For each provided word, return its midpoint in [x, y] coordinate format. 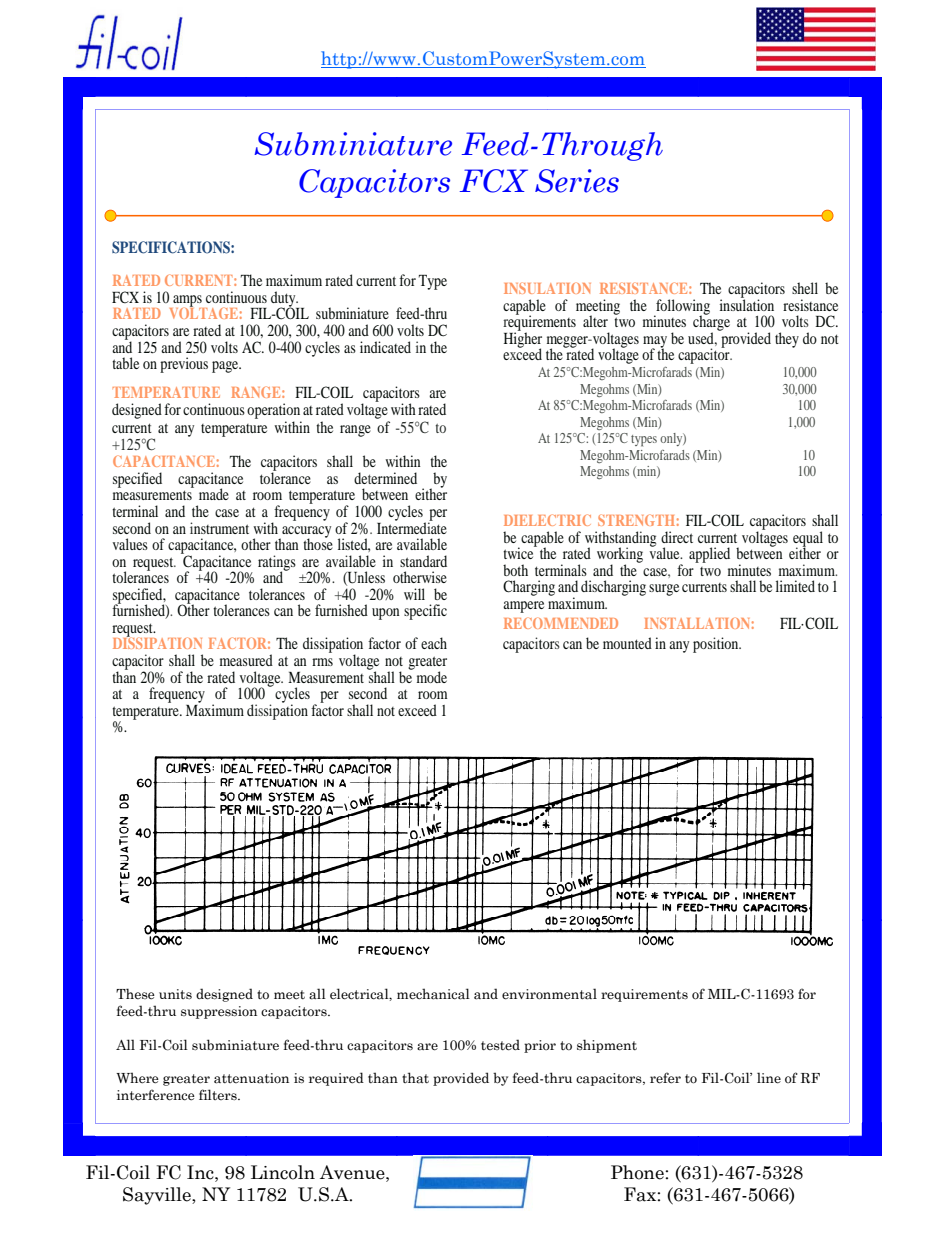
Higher [523, 340]
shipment [607, 1046]
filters [219, 1094]
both [515, 570]
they [787, 340]
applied [709, 555]
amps [187, 302]
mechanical [433, 994]
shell [805, 288]
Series [577, 181]
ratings [277, 564]
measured [246, 660]
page [226, 367]
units [175, 994]
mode [432, 677]
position [717, 645]
